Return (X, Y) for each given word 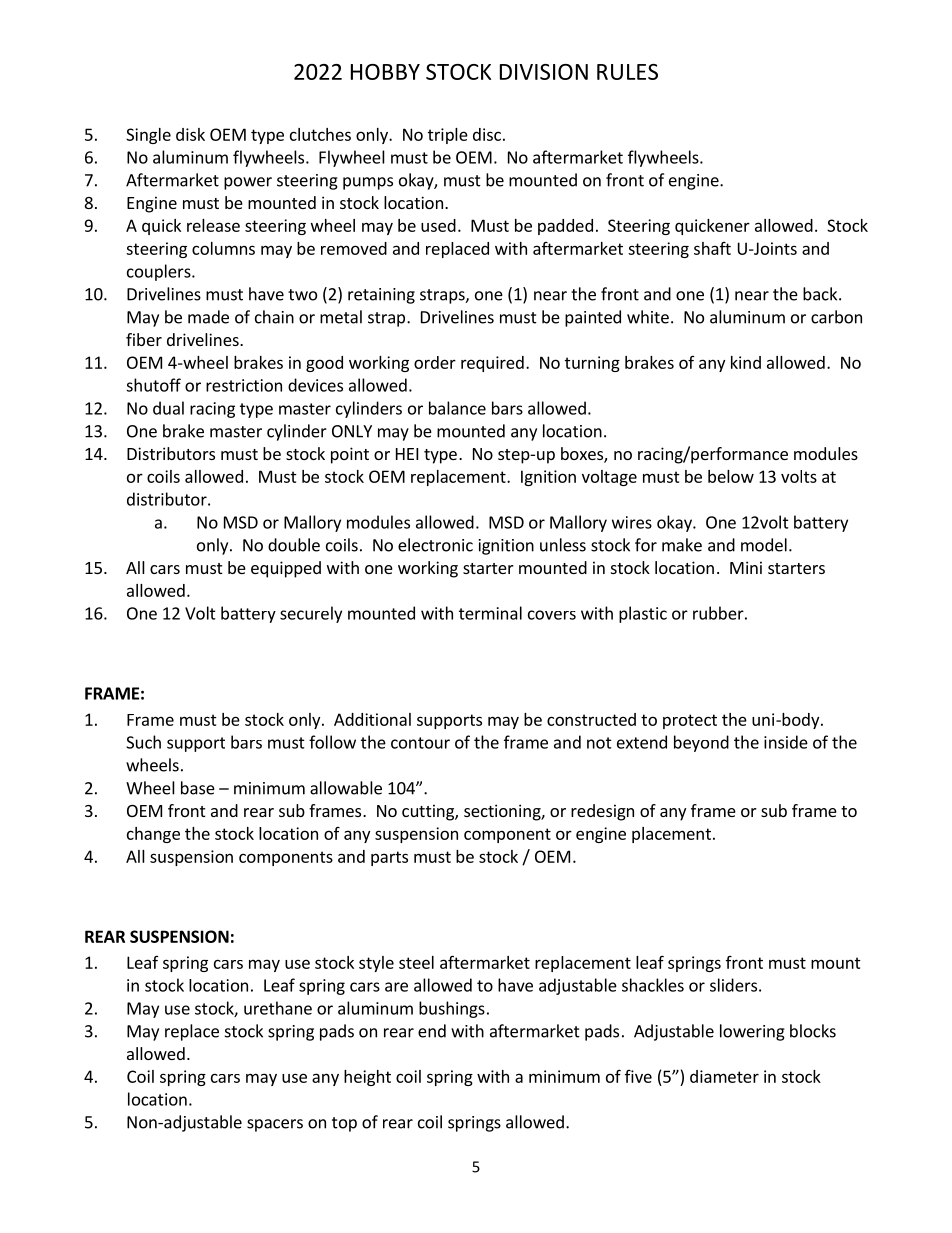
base (198, 788)
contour (420, 743)
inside (786, 742)
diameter (724, 1076)
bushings (452, 1009)
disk (190, 134)
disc (487, 134)
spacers (275, 1125)
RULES (627, 72)
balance (457, 408)
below (731, 476)
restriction (244, 385)
